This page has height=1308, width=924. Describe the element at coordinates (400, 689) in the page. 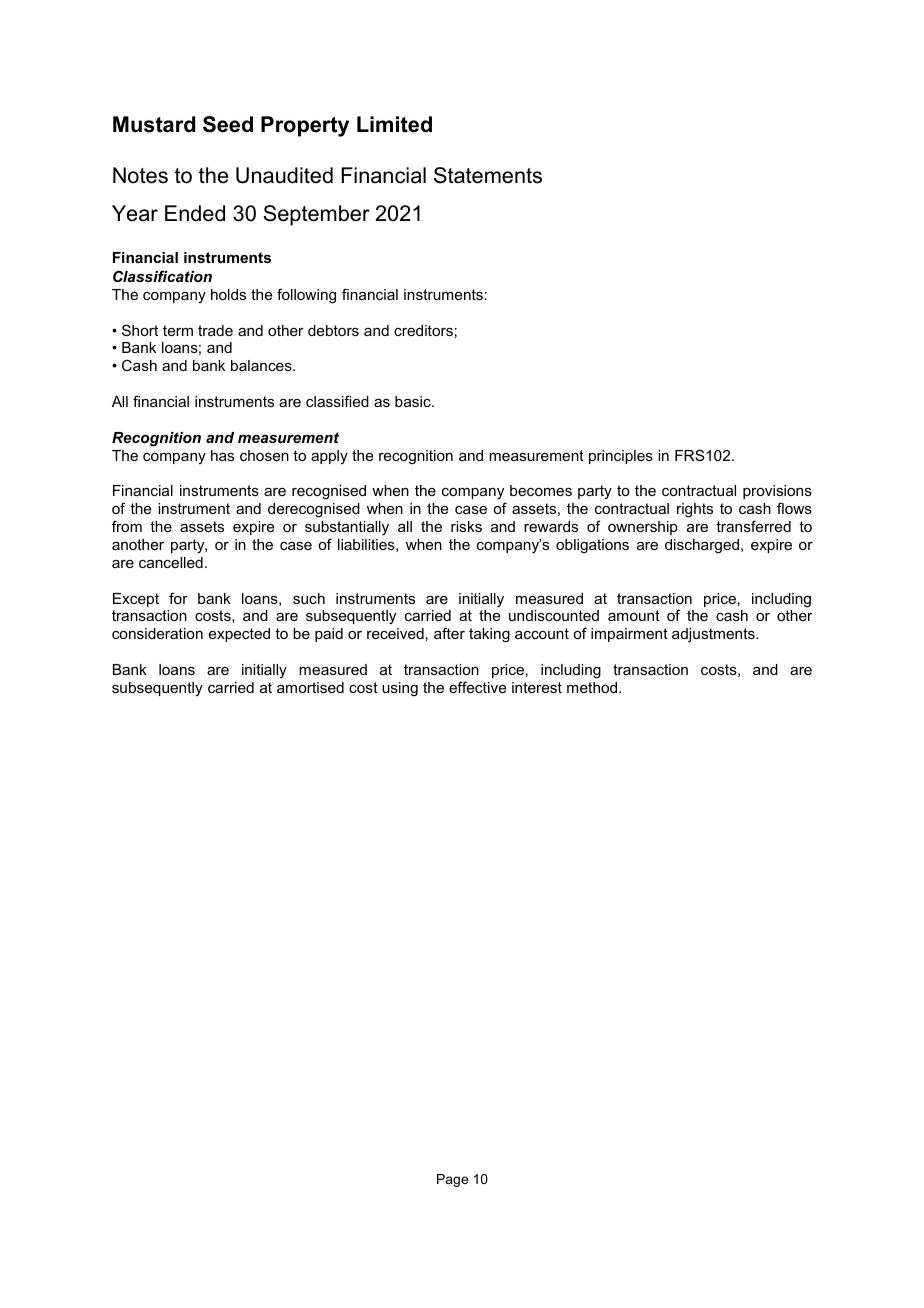

I see `using` at that location.
